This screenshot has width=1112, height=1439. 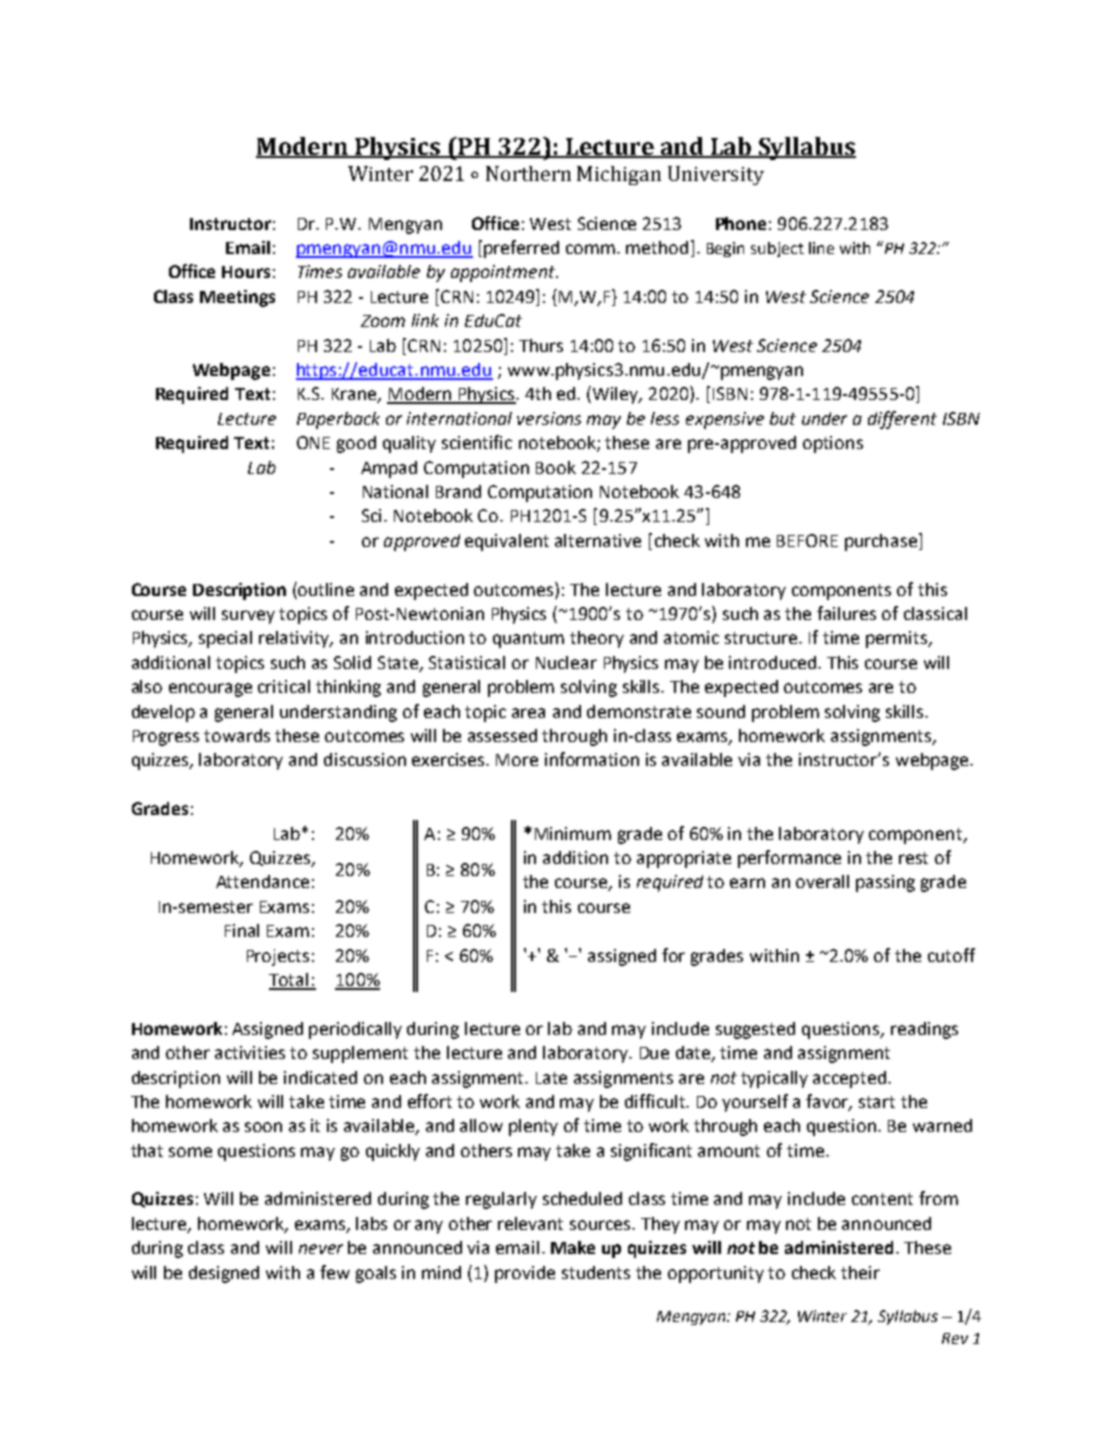 I want to click on Late, so click(x=551, y=1078).
